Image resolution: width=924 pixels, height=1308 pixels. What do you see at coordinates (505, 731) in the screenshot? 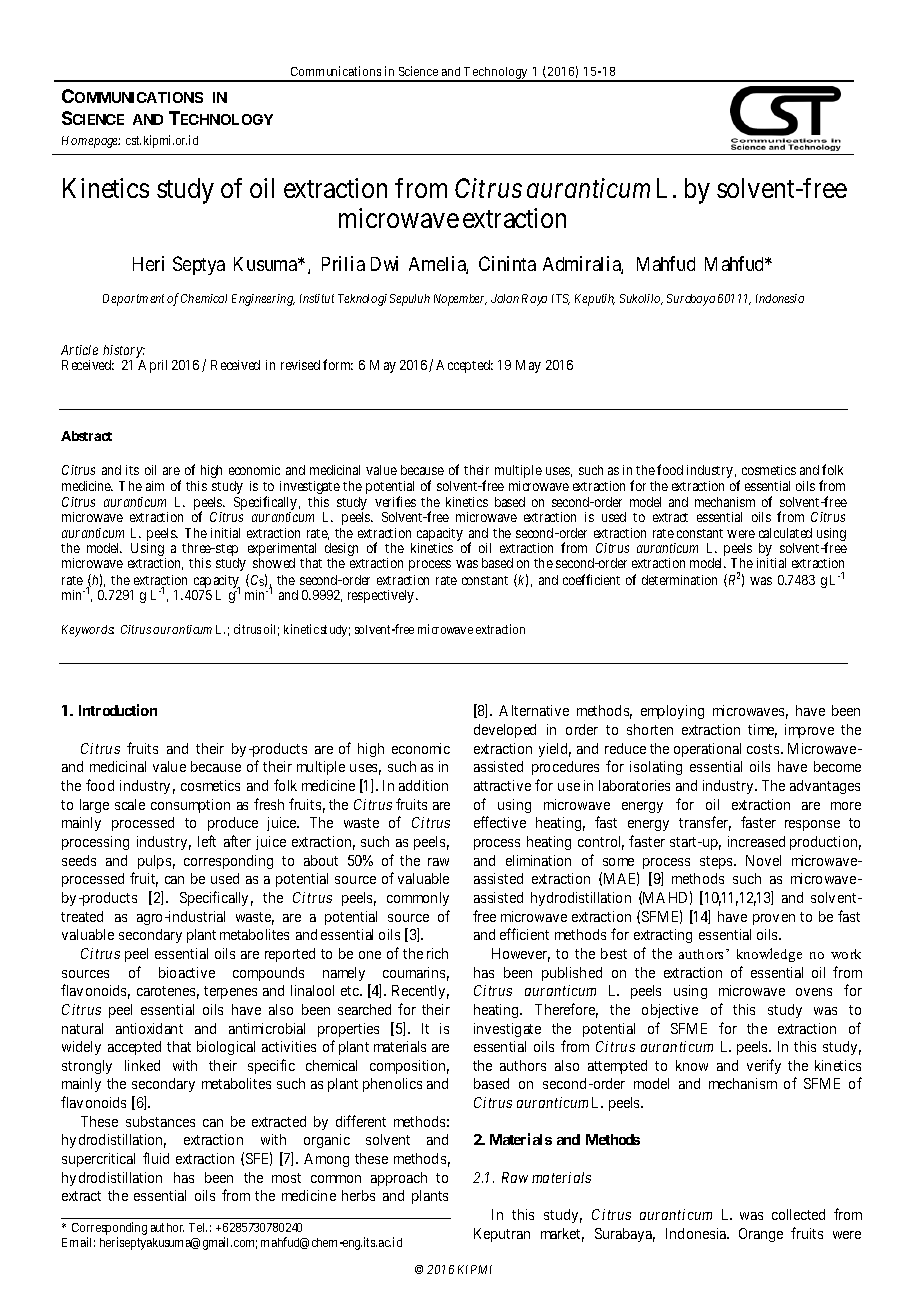
I see `developed` at bounding box center [505, 731].
